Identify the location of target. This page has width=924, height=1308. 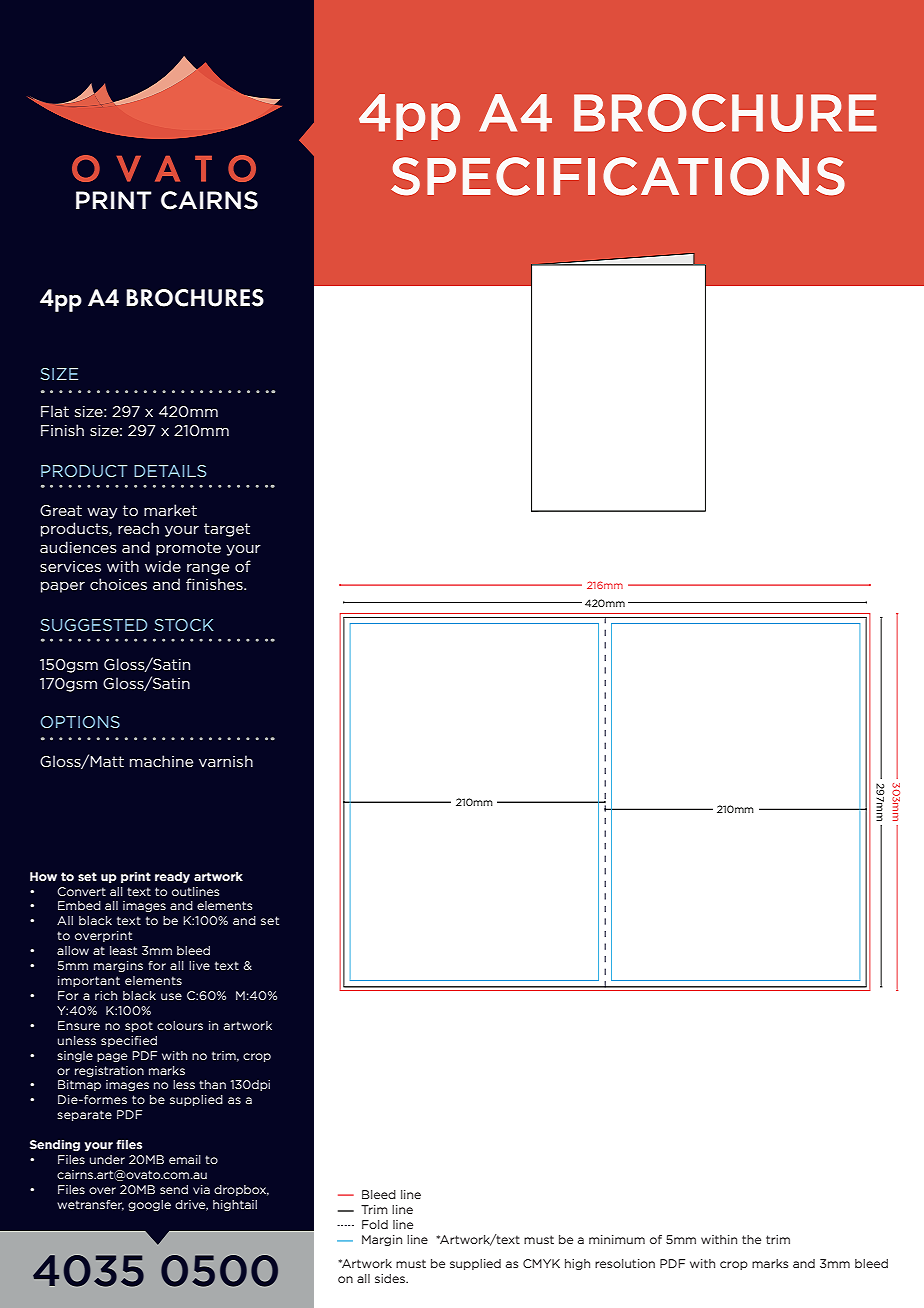
(227, 530).
